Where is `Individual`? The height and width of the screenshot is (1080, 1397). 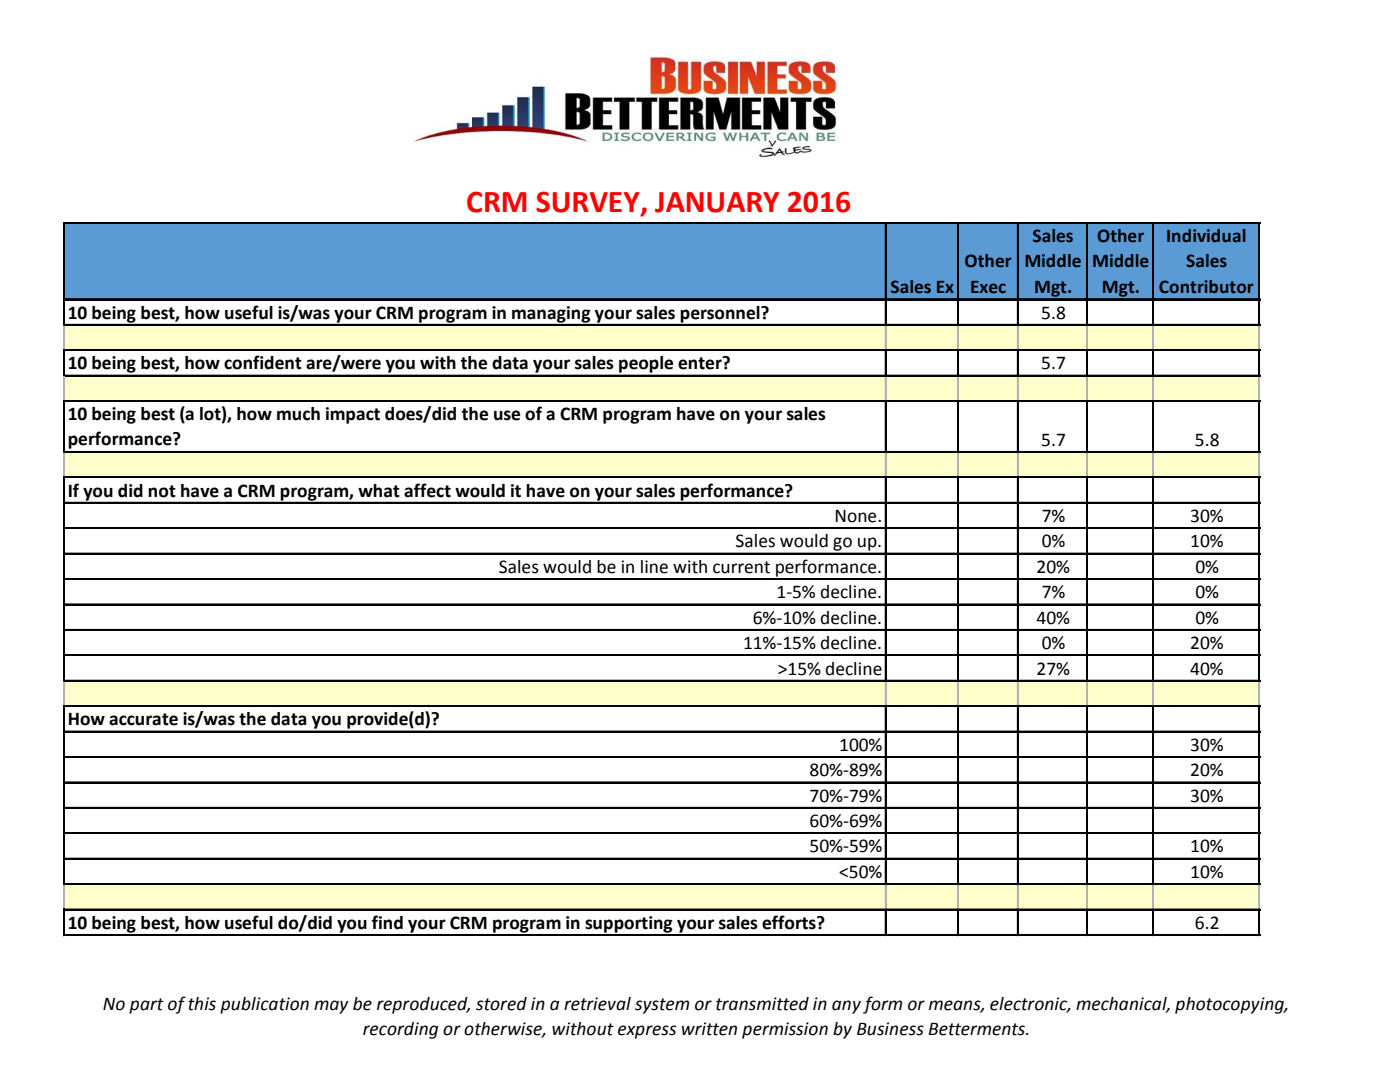
Individual is located at coordinates (1206, 235).
